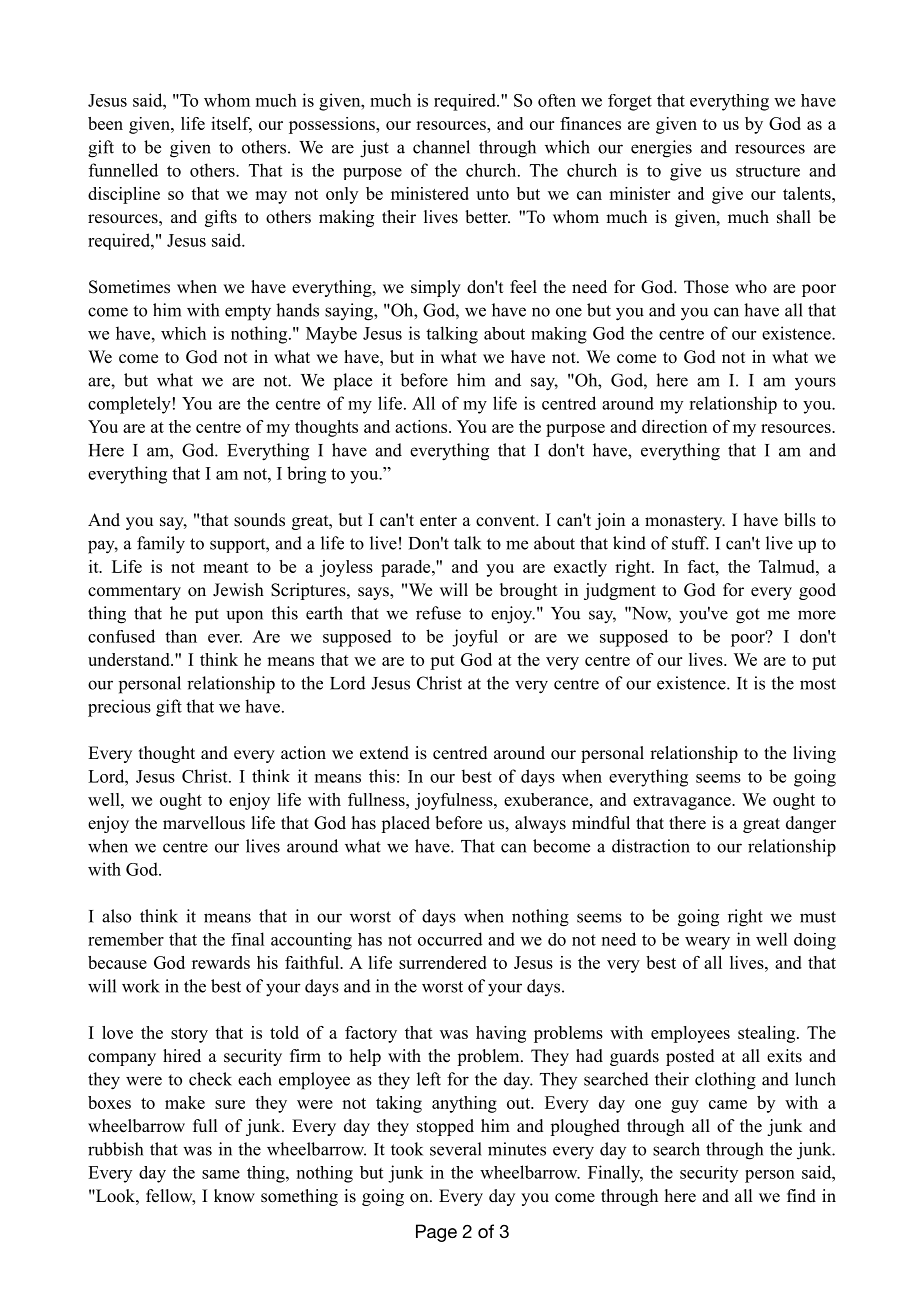  What do you see at coordinates (768, 171) in the screenshot?
I see `structure` at bounding box center [768, 171].
